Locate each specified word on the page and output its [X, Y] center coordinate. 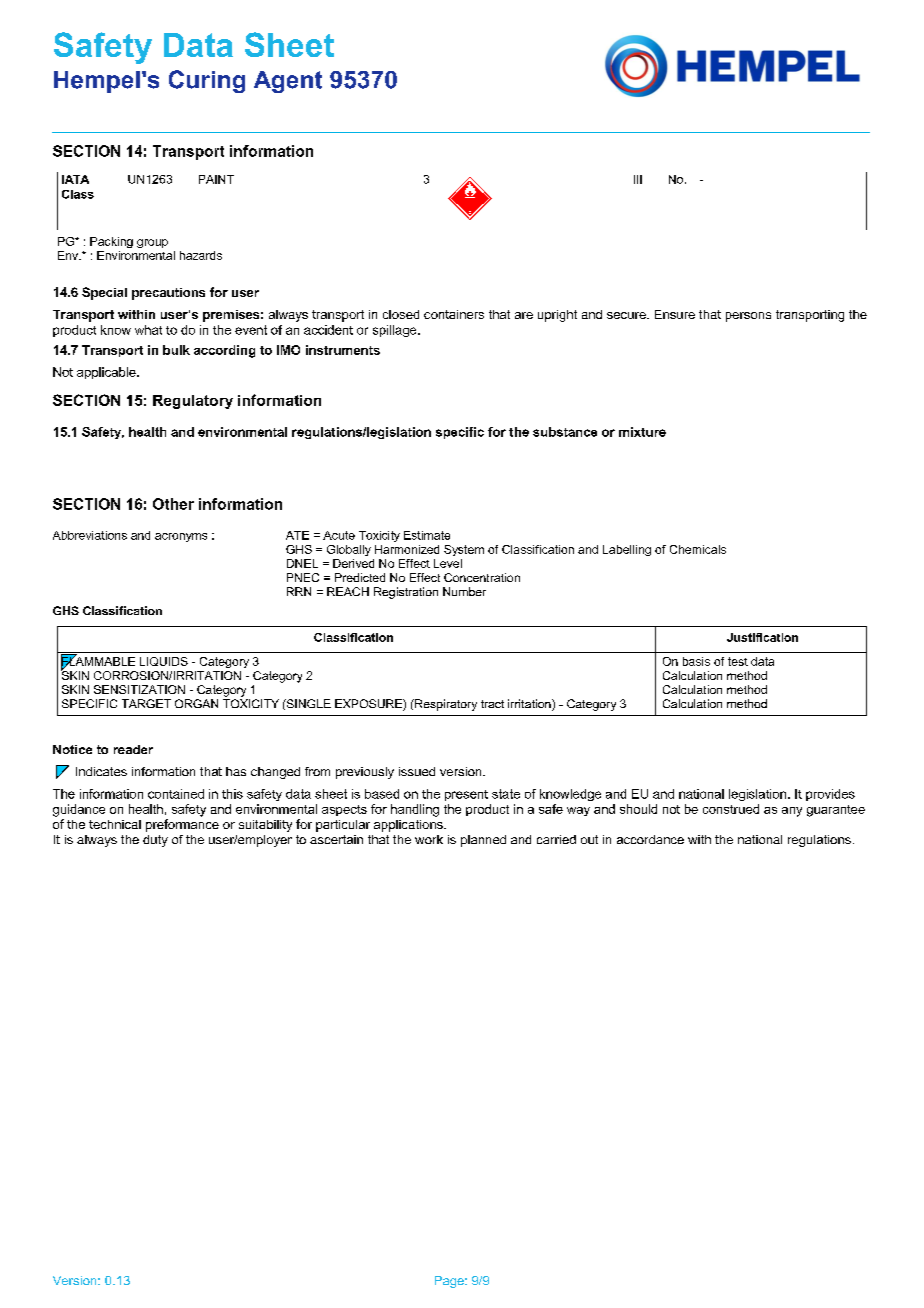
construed [731, 809]
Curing [207, 81]
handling [415, 810]
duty [155, 841]
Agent [288, 82]
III [638, 179]
